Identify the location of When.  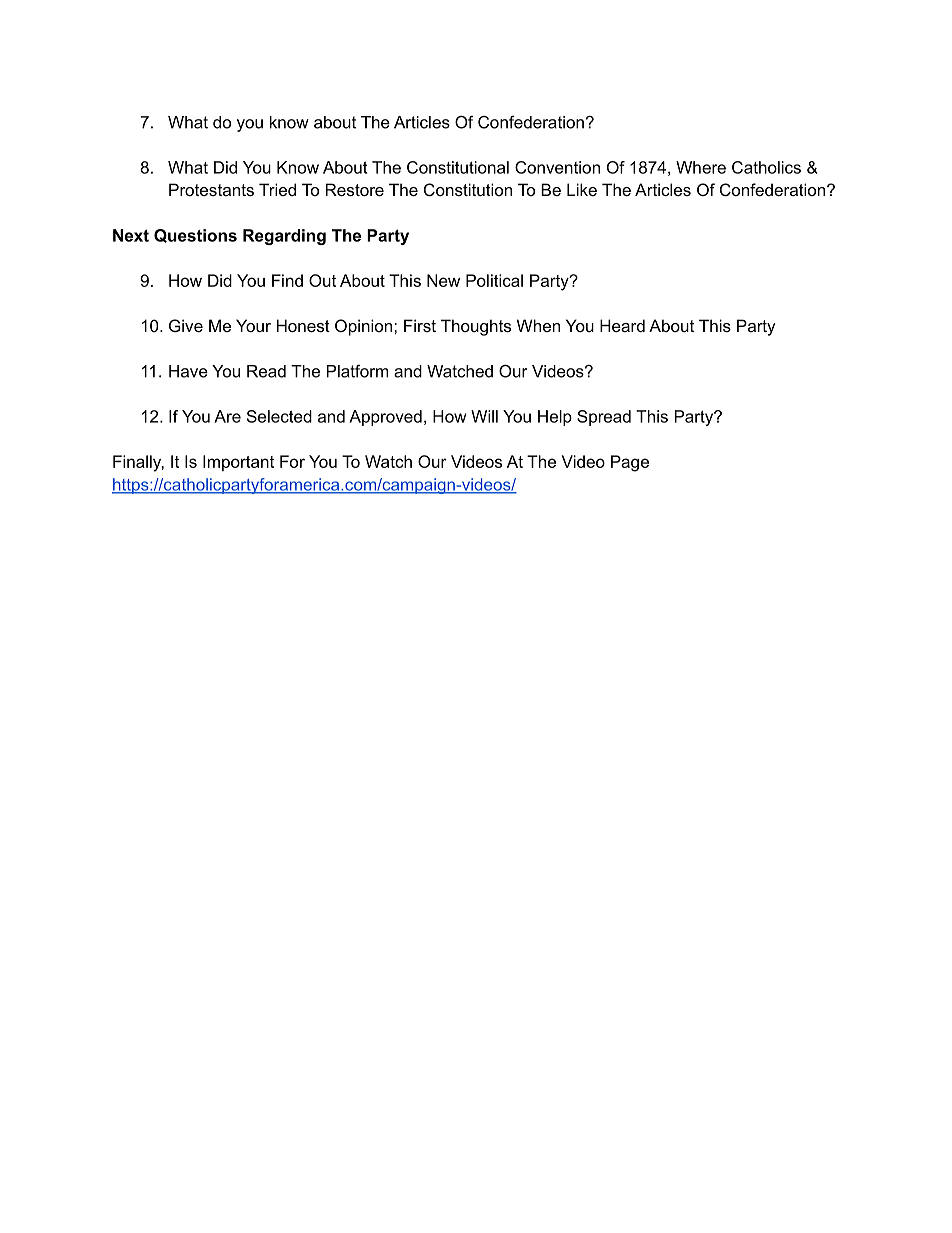
(538, 325).
